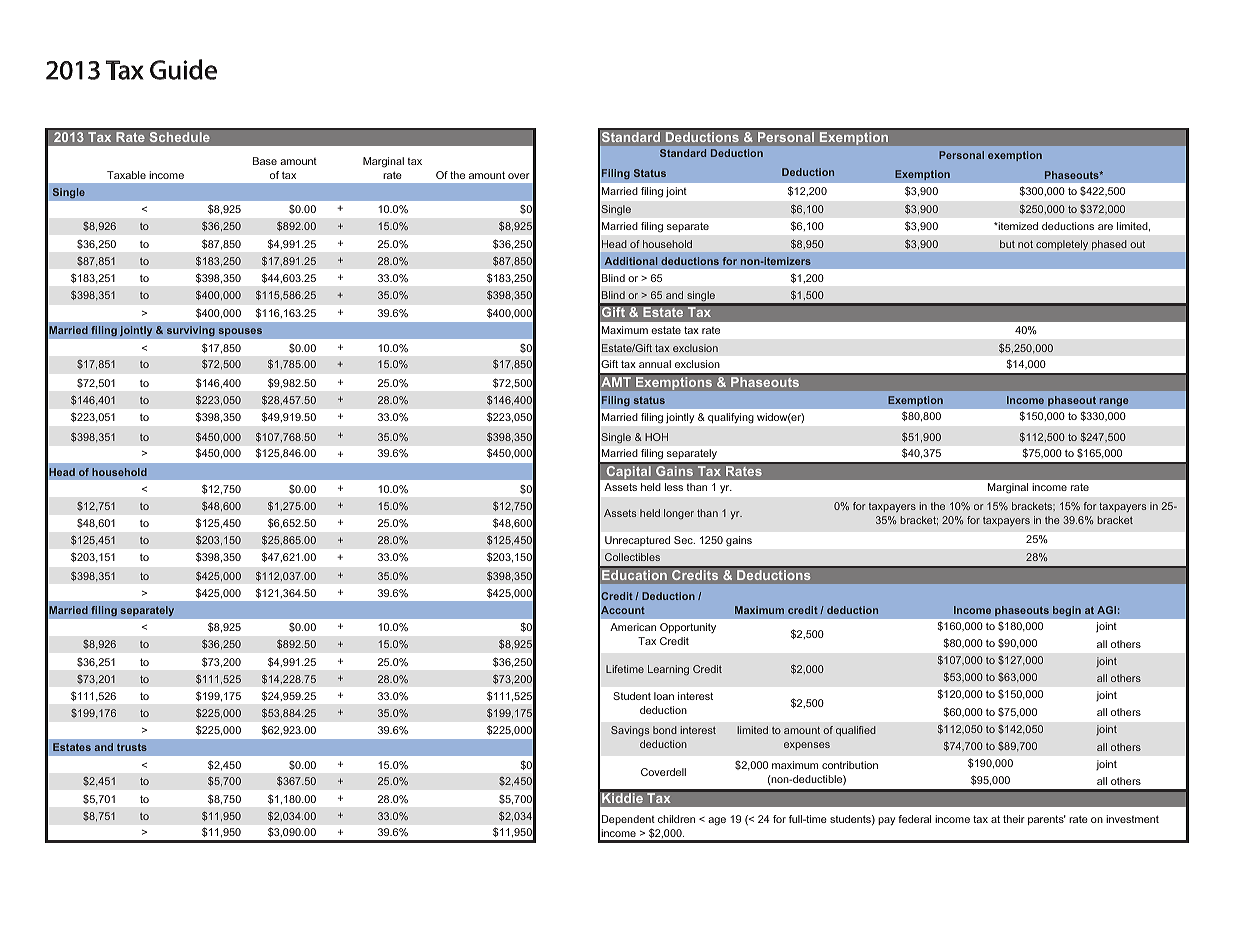 This screenshot has width=1233, height=952. Describe the element at coordinates (622, 798) in the screenshot. I see `Kiddie` at that location.
